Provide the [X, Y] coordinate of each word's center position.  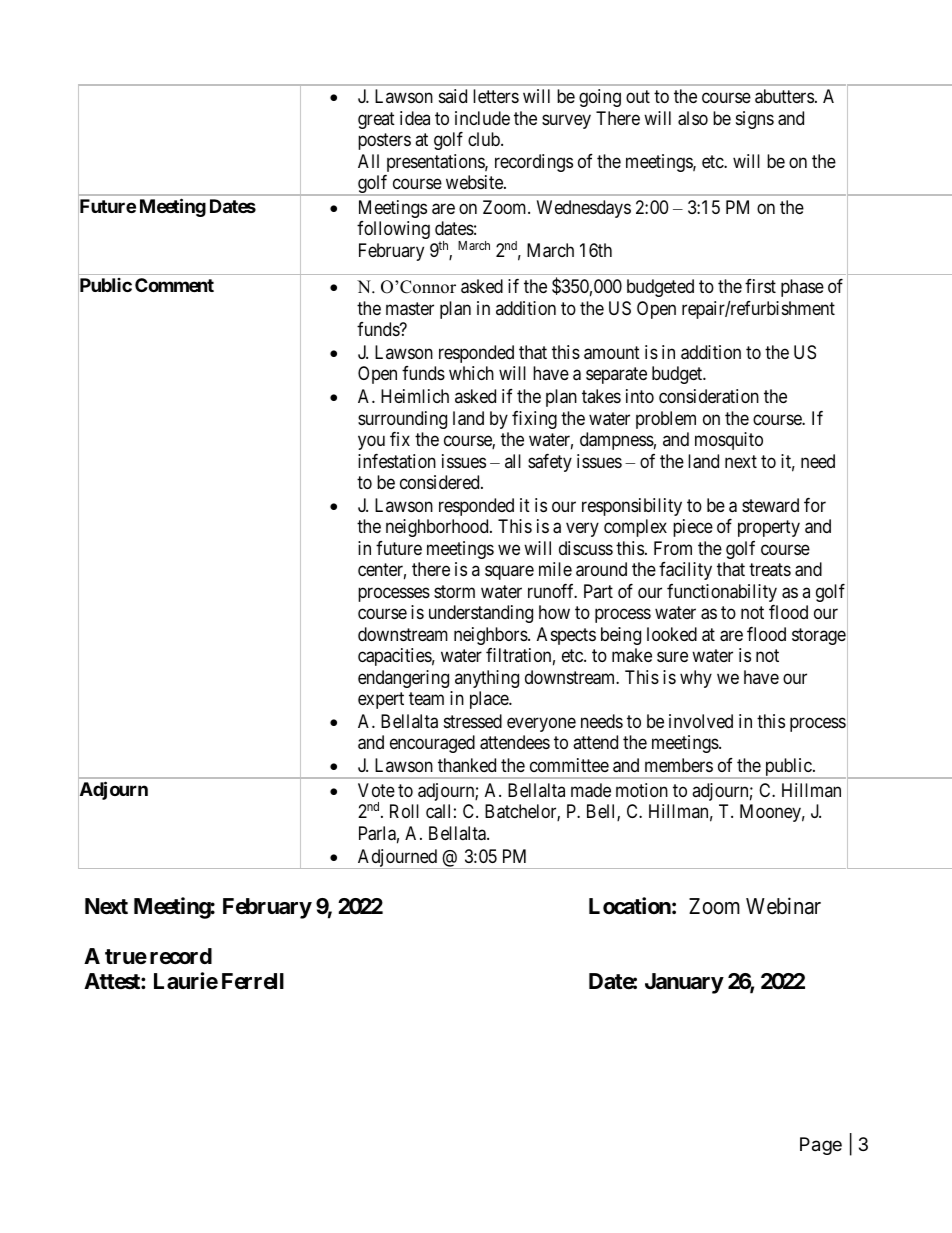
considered [441, 482]
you [371, 443]
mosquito [729, 441]
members [679, 765]
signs [755, 120]
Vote [376, 790]
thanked [467, 765]
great [376, 120]
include [482, 118]
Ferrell [253, 981]
